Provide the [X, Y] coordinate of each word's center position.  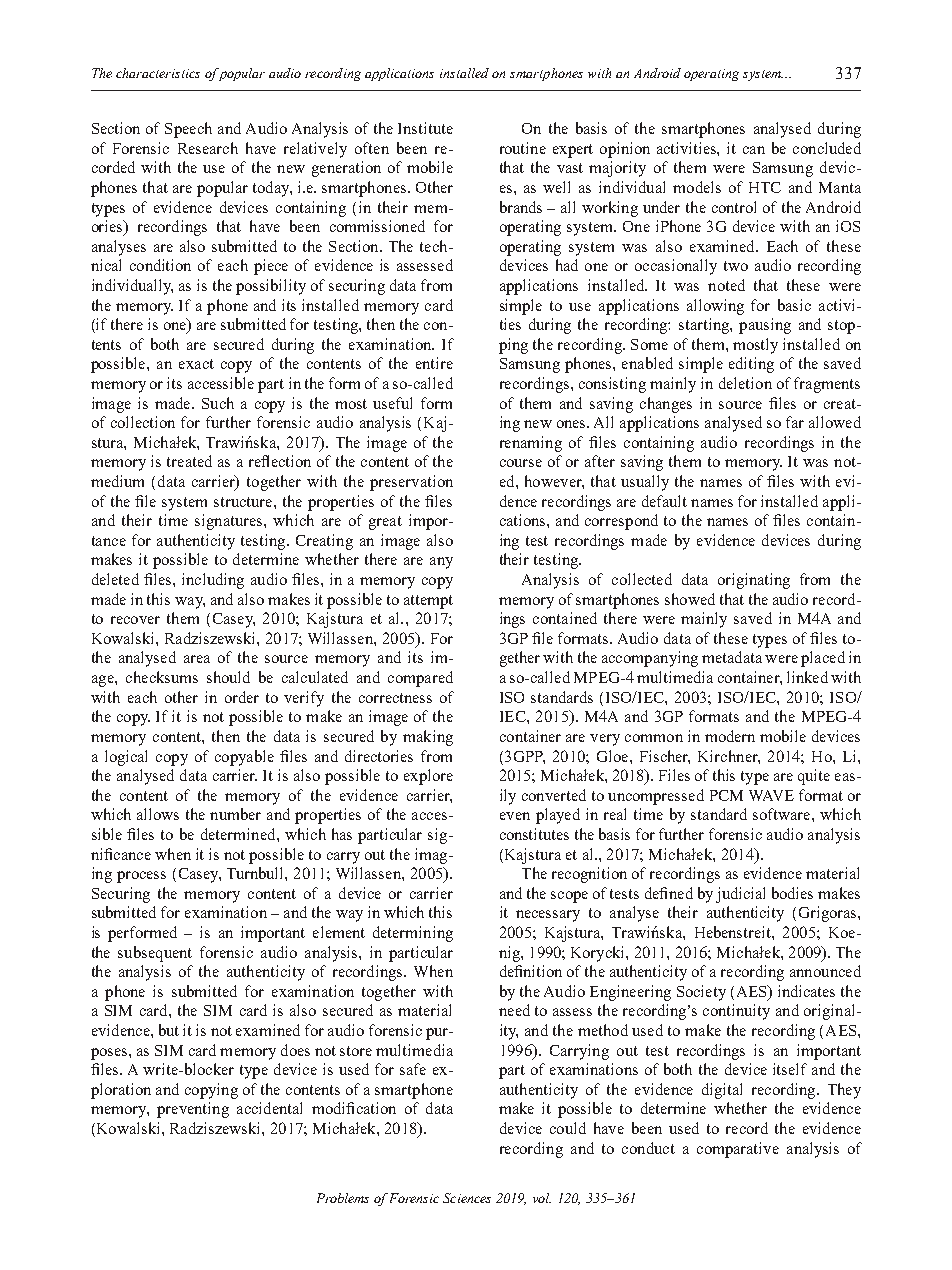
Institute [425, 128]
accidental [269, 1108]
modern [730, 736]
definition [531, 971]
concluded [827, 148]
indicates [806, 991]
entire [434, 363]
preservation [411, 483]
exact [196, 364]
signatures [230, 522]
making [428, 738]
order [242, 697]
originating [754, 581]
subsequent [155, 954]
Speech [188, 130]
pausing [765, 326]
